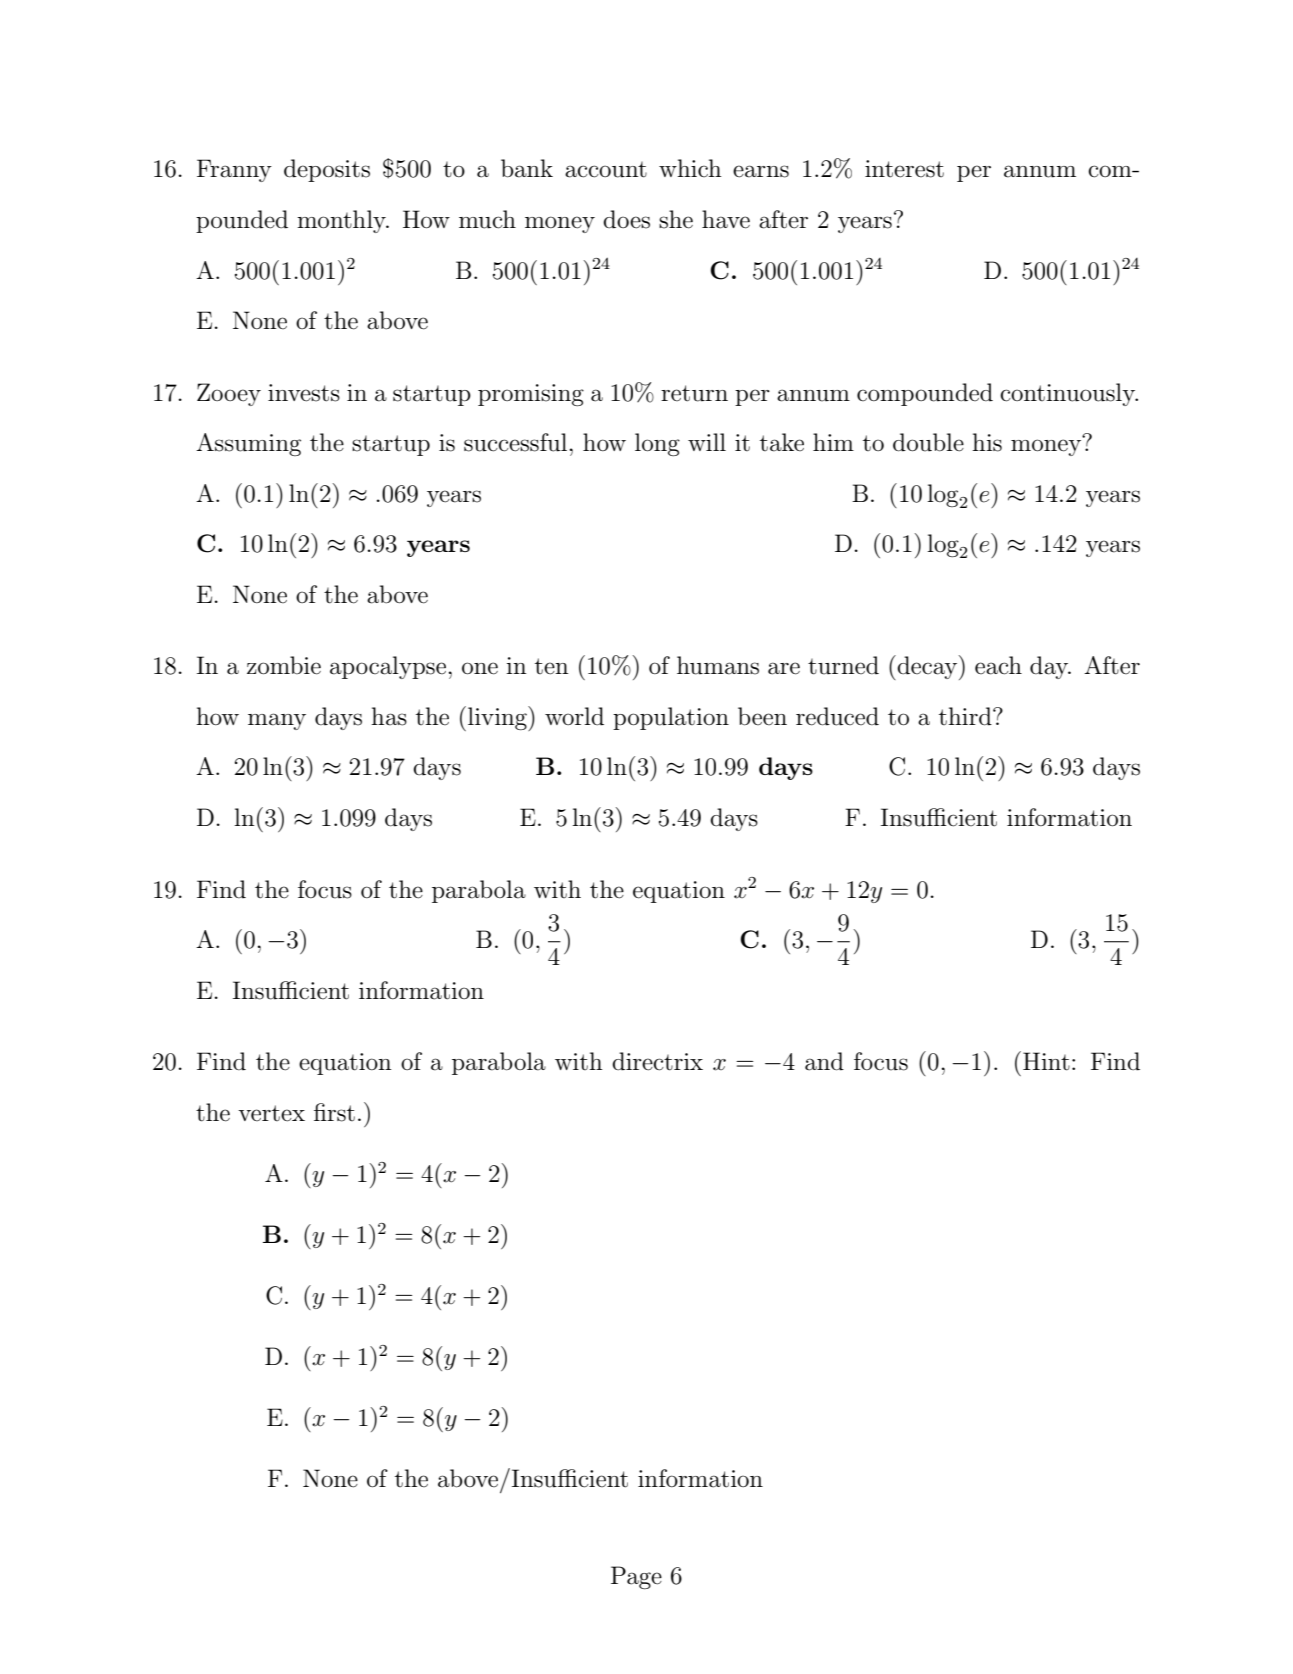 Image resolution: width=1293 pixels, height=1674 pixels. What do you see at coordinates (904, 169) in the document?
I see `interest` at bounding box center [904, 169].
